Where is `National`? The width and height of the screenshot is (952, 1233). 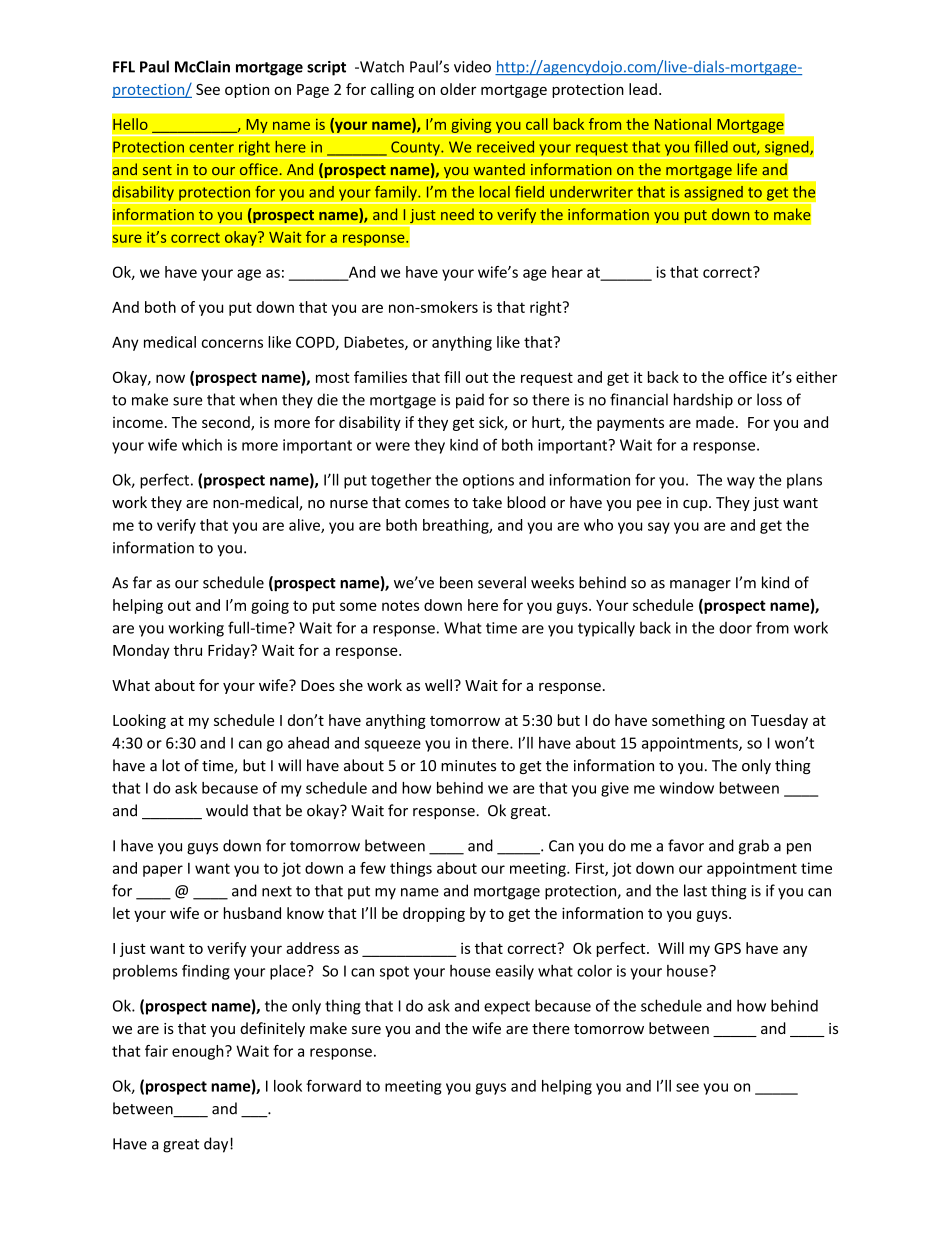 National is located at coordinates (683, 124).
